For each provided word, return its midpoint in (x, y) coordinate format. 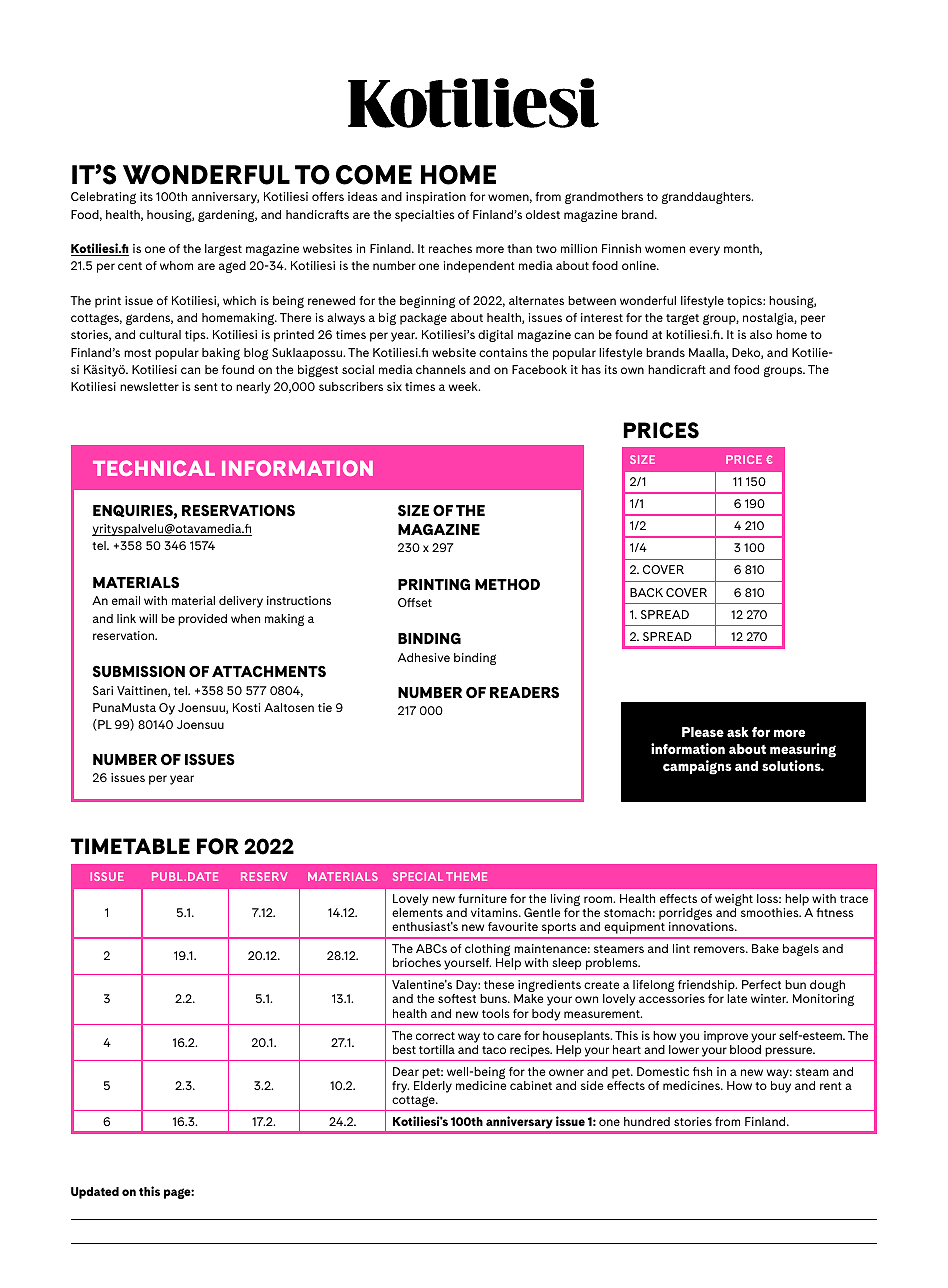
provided (202, 620)
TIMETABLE (130, 846)
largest (223, 250)
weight (734, 901)
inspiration (436, 198)
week (464, 386)
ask (738, 732)
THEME (466, 876)
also (761, 334)
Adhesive (424, 657)
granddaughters (707, 198)
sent (206, 387)
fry (400, 1087)
